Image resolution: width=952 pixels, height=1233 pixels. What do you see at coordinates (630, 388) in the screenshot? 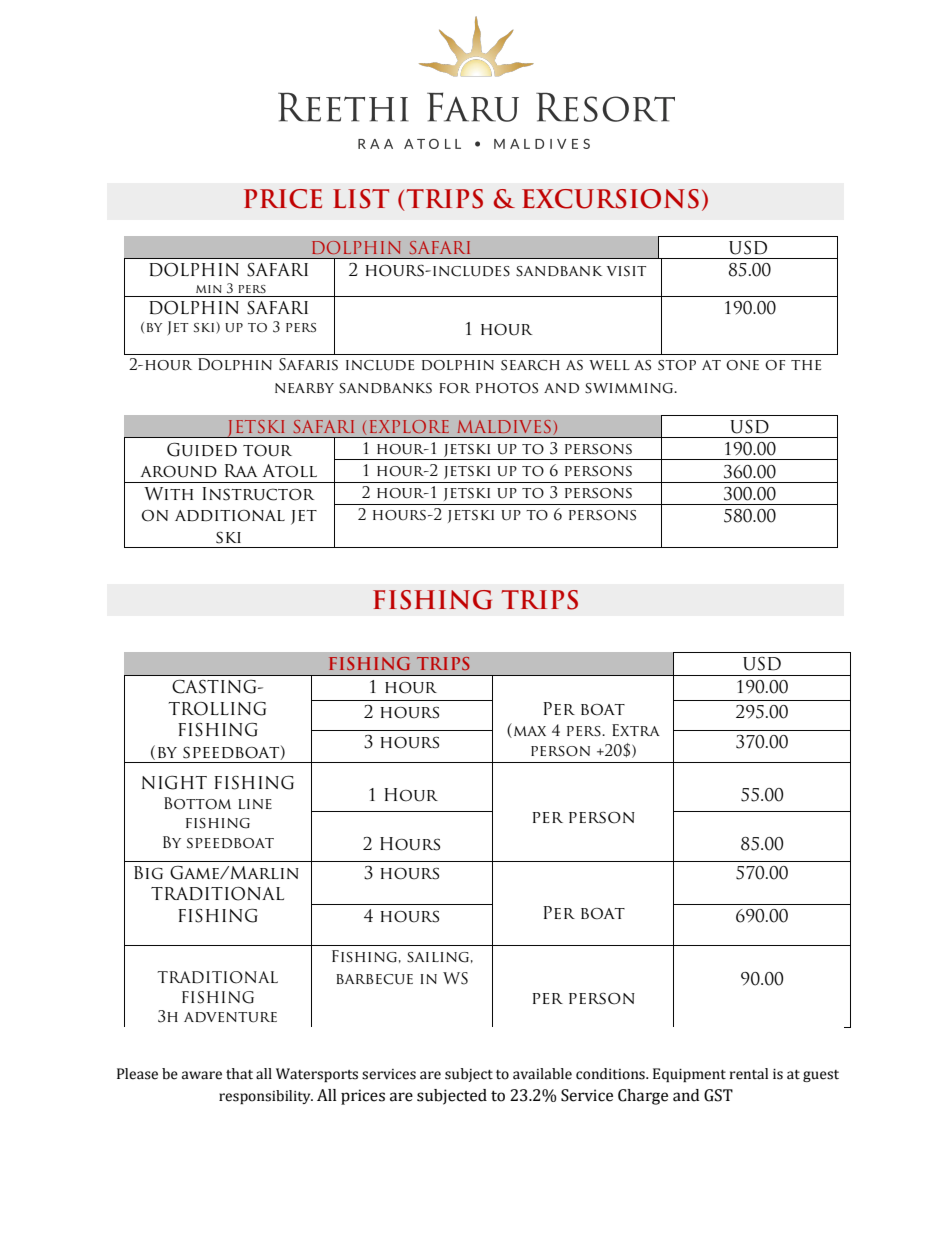
I see `swimming` at bounding box center [630, 388].
